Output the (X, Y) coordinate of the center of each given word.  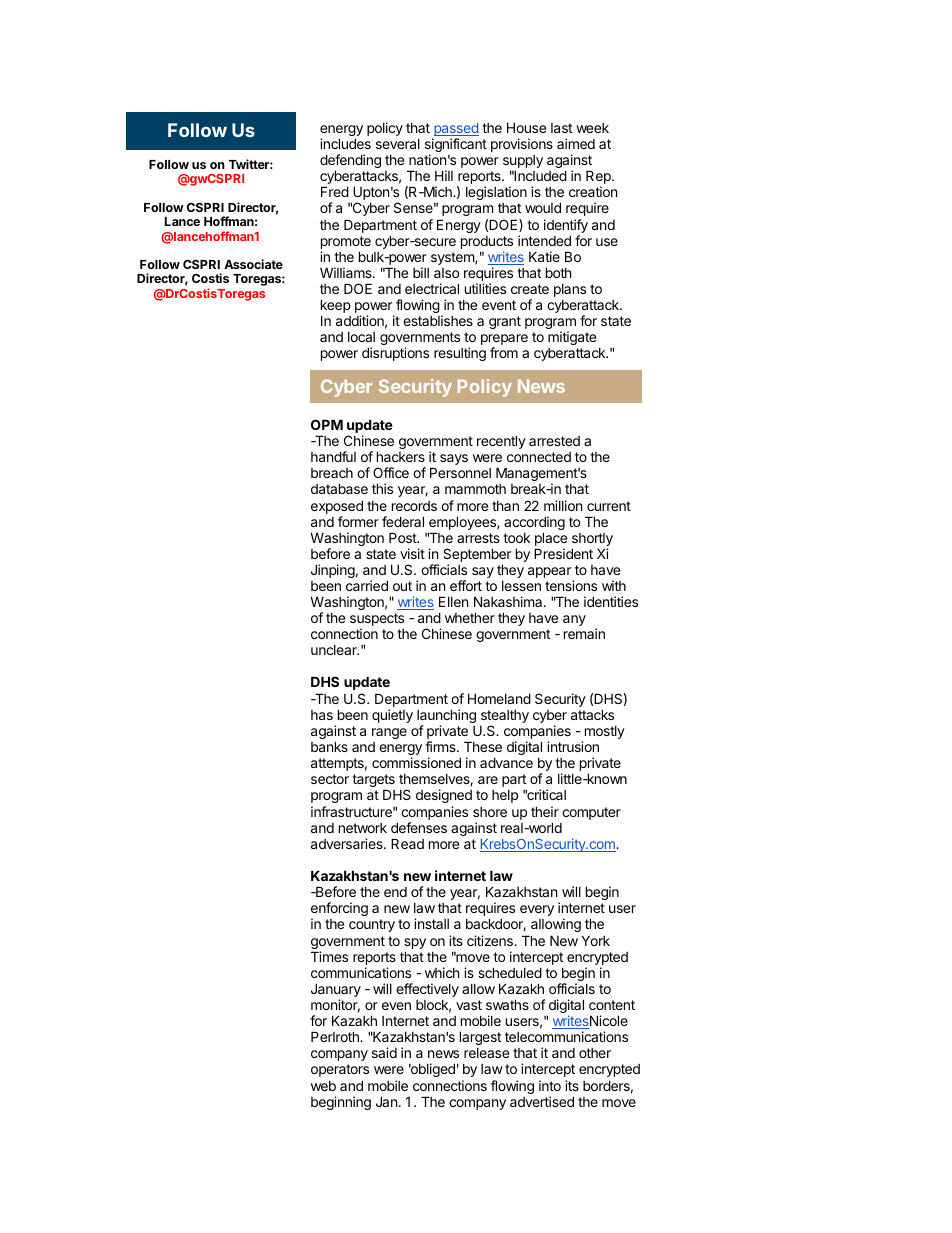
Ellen (453, 601)
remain (584, 633)
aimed (576, 143)
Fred (335, 191)
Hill (444, 175)
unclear (335, 650)
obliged (432, 1070)
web (323, 1086)
